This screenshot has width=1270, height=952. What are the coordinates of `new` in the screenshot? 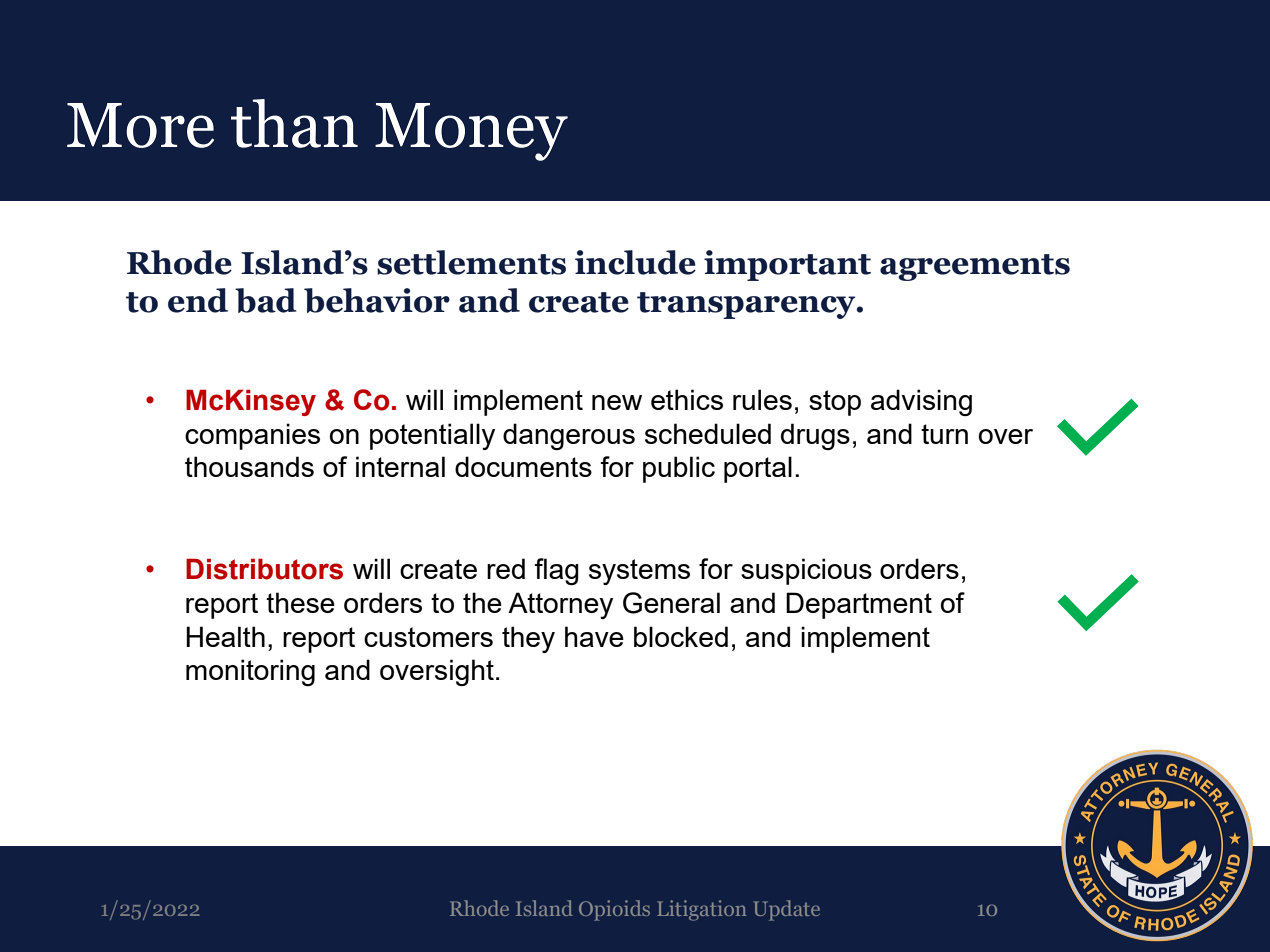 It's located at (617, 402).
